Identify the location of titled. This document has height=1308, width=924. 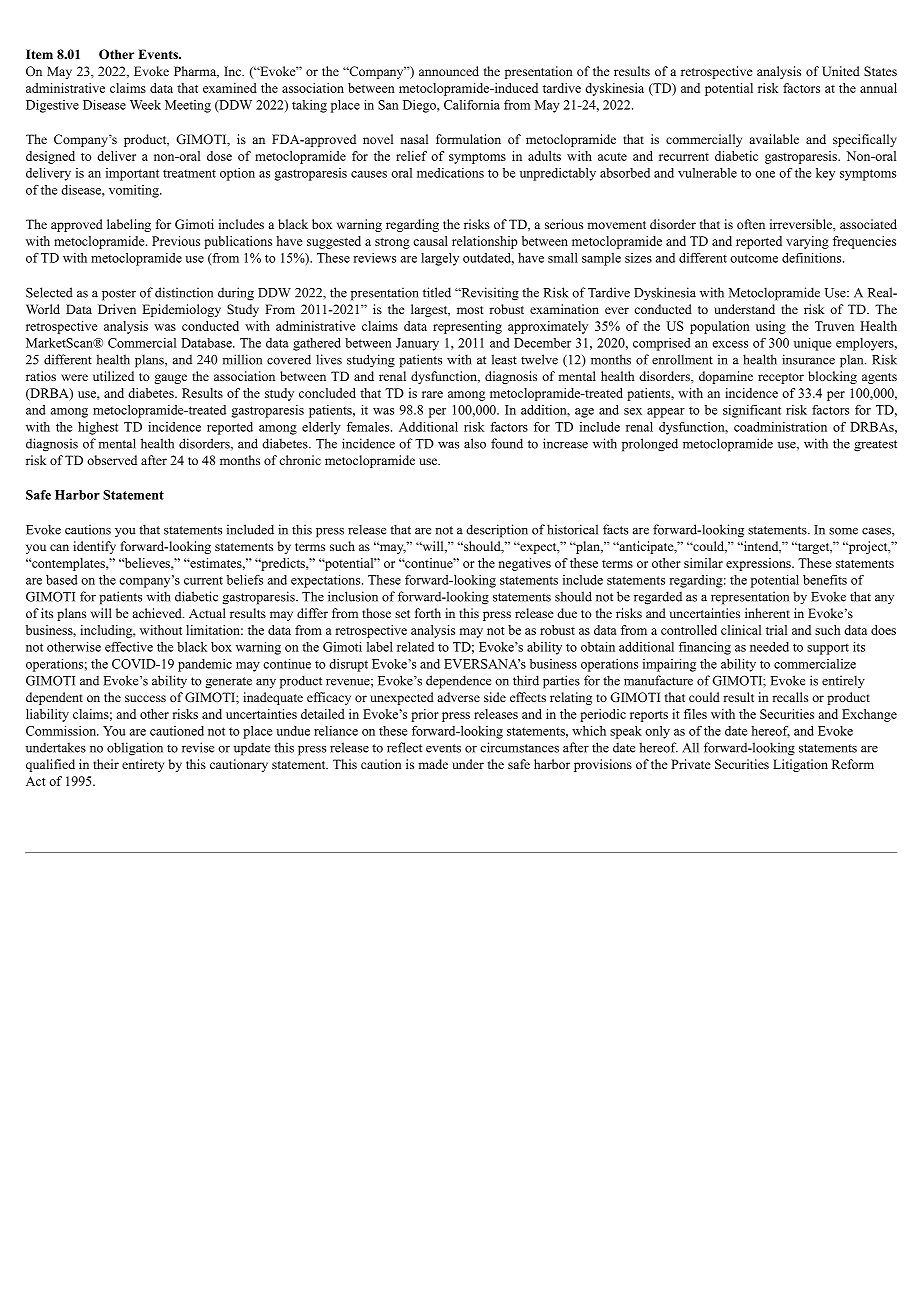
(437, 292).
